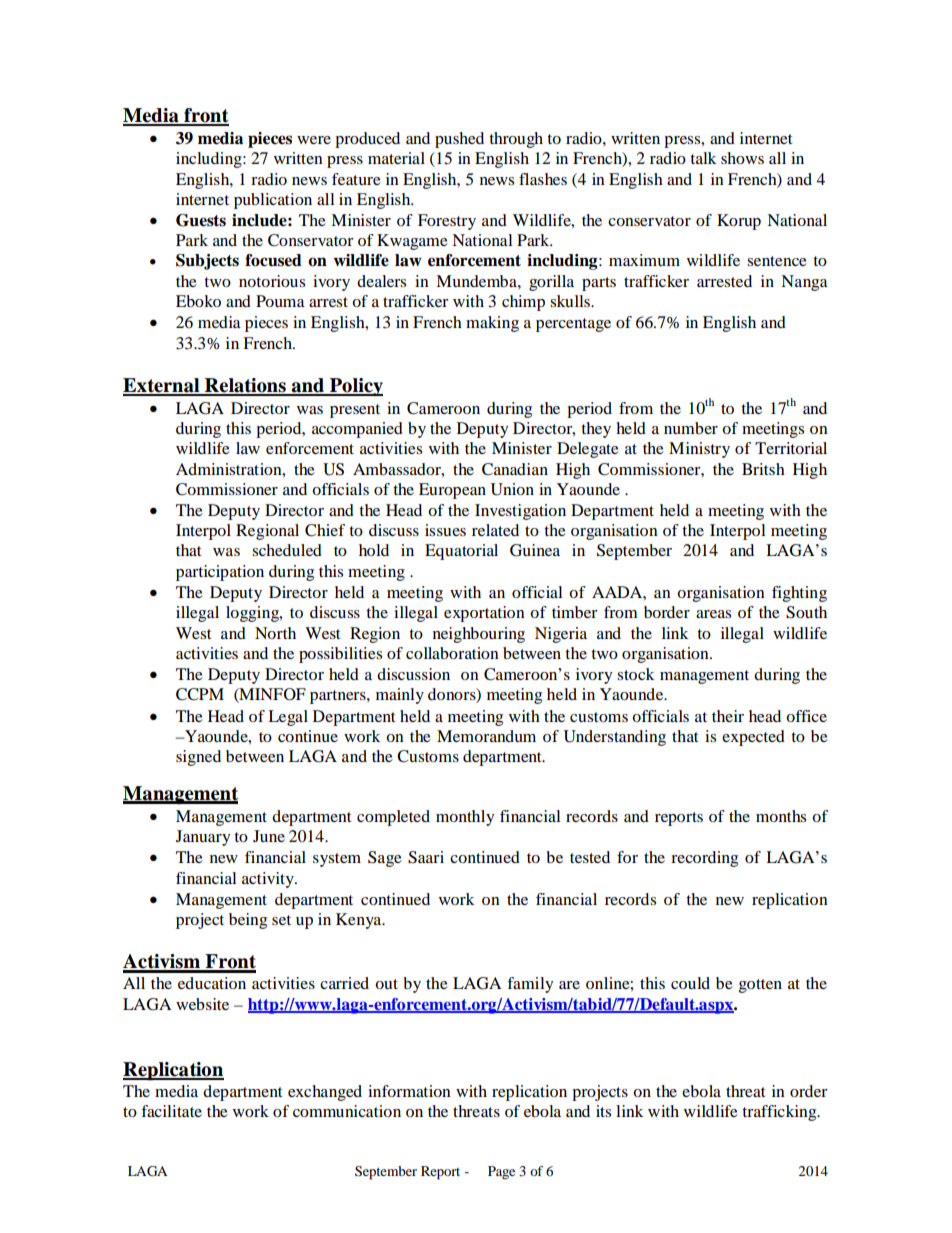 The image size is (952, 1233). What do you see at coordinates (459, 140) in the screenshot?
I see `pushed` at bounding box center [459, 140].
